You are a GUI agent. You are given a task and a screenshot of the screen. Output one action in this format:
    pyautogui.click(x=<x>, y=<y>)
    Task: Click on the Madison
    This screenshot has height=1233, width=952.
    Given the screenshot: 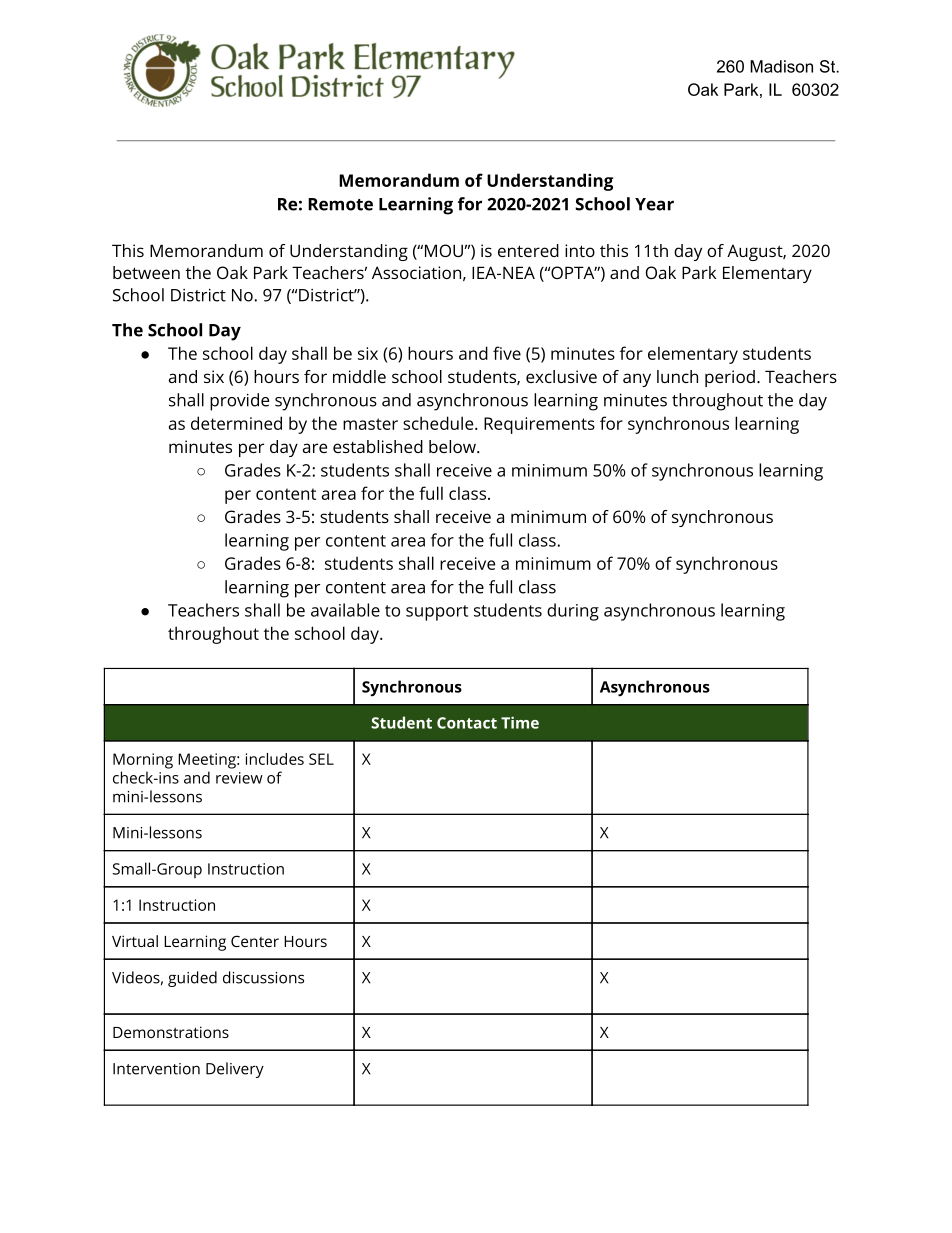 What is the action you would take?
    pyautogui.click(x=781, y=66)
